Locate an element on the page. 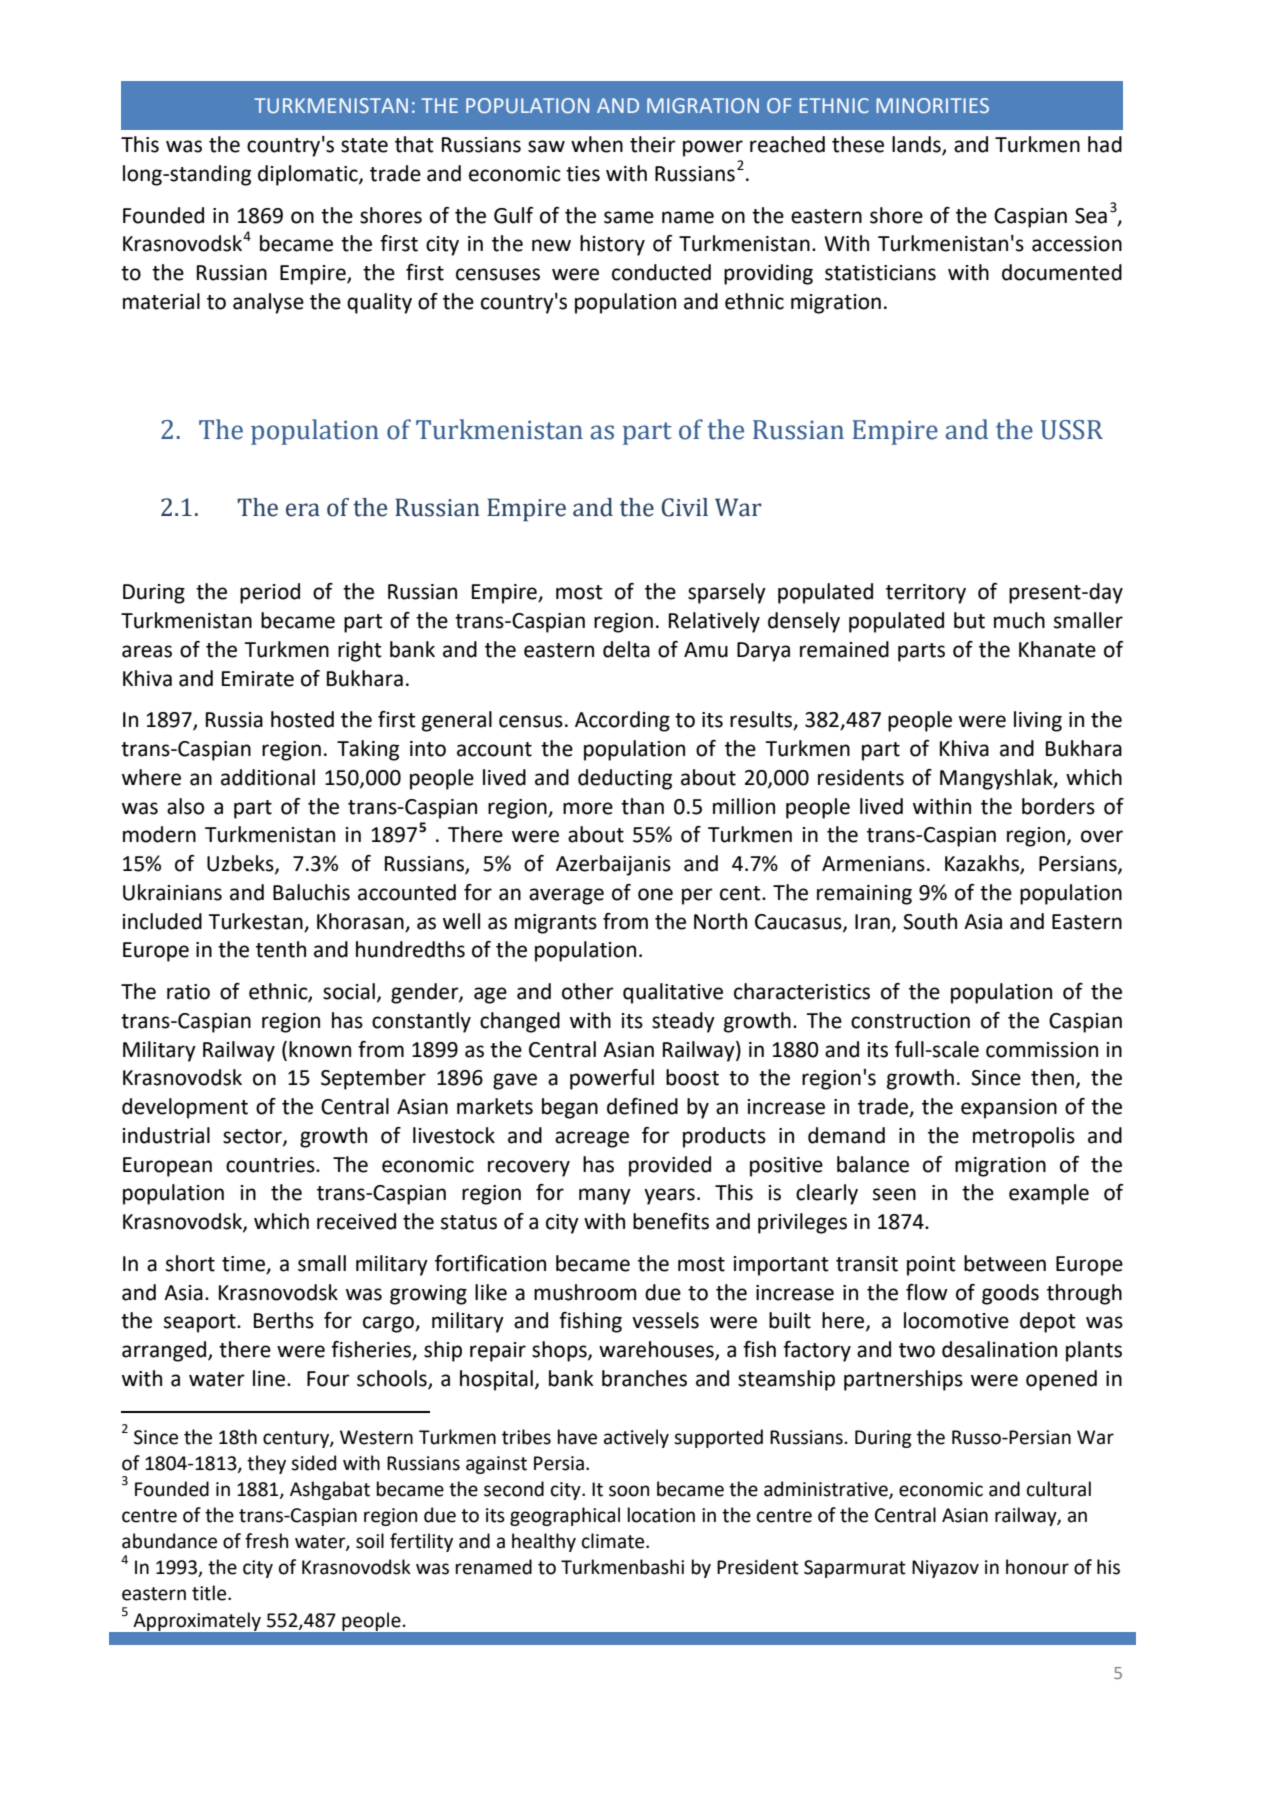  diplomatic is located at coordinates (309, 175).
